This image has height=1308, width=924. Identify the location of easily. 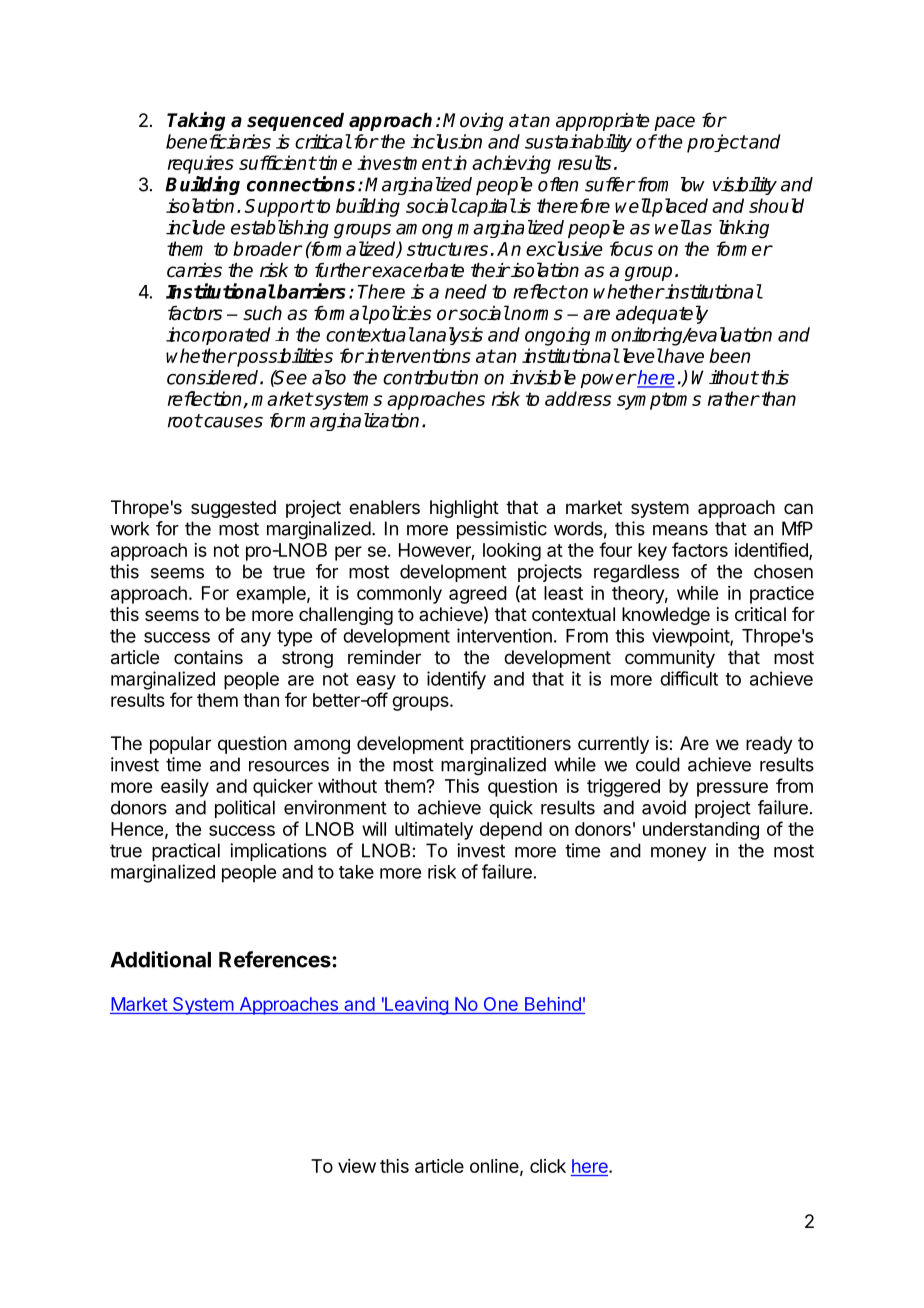
(185, 788).
